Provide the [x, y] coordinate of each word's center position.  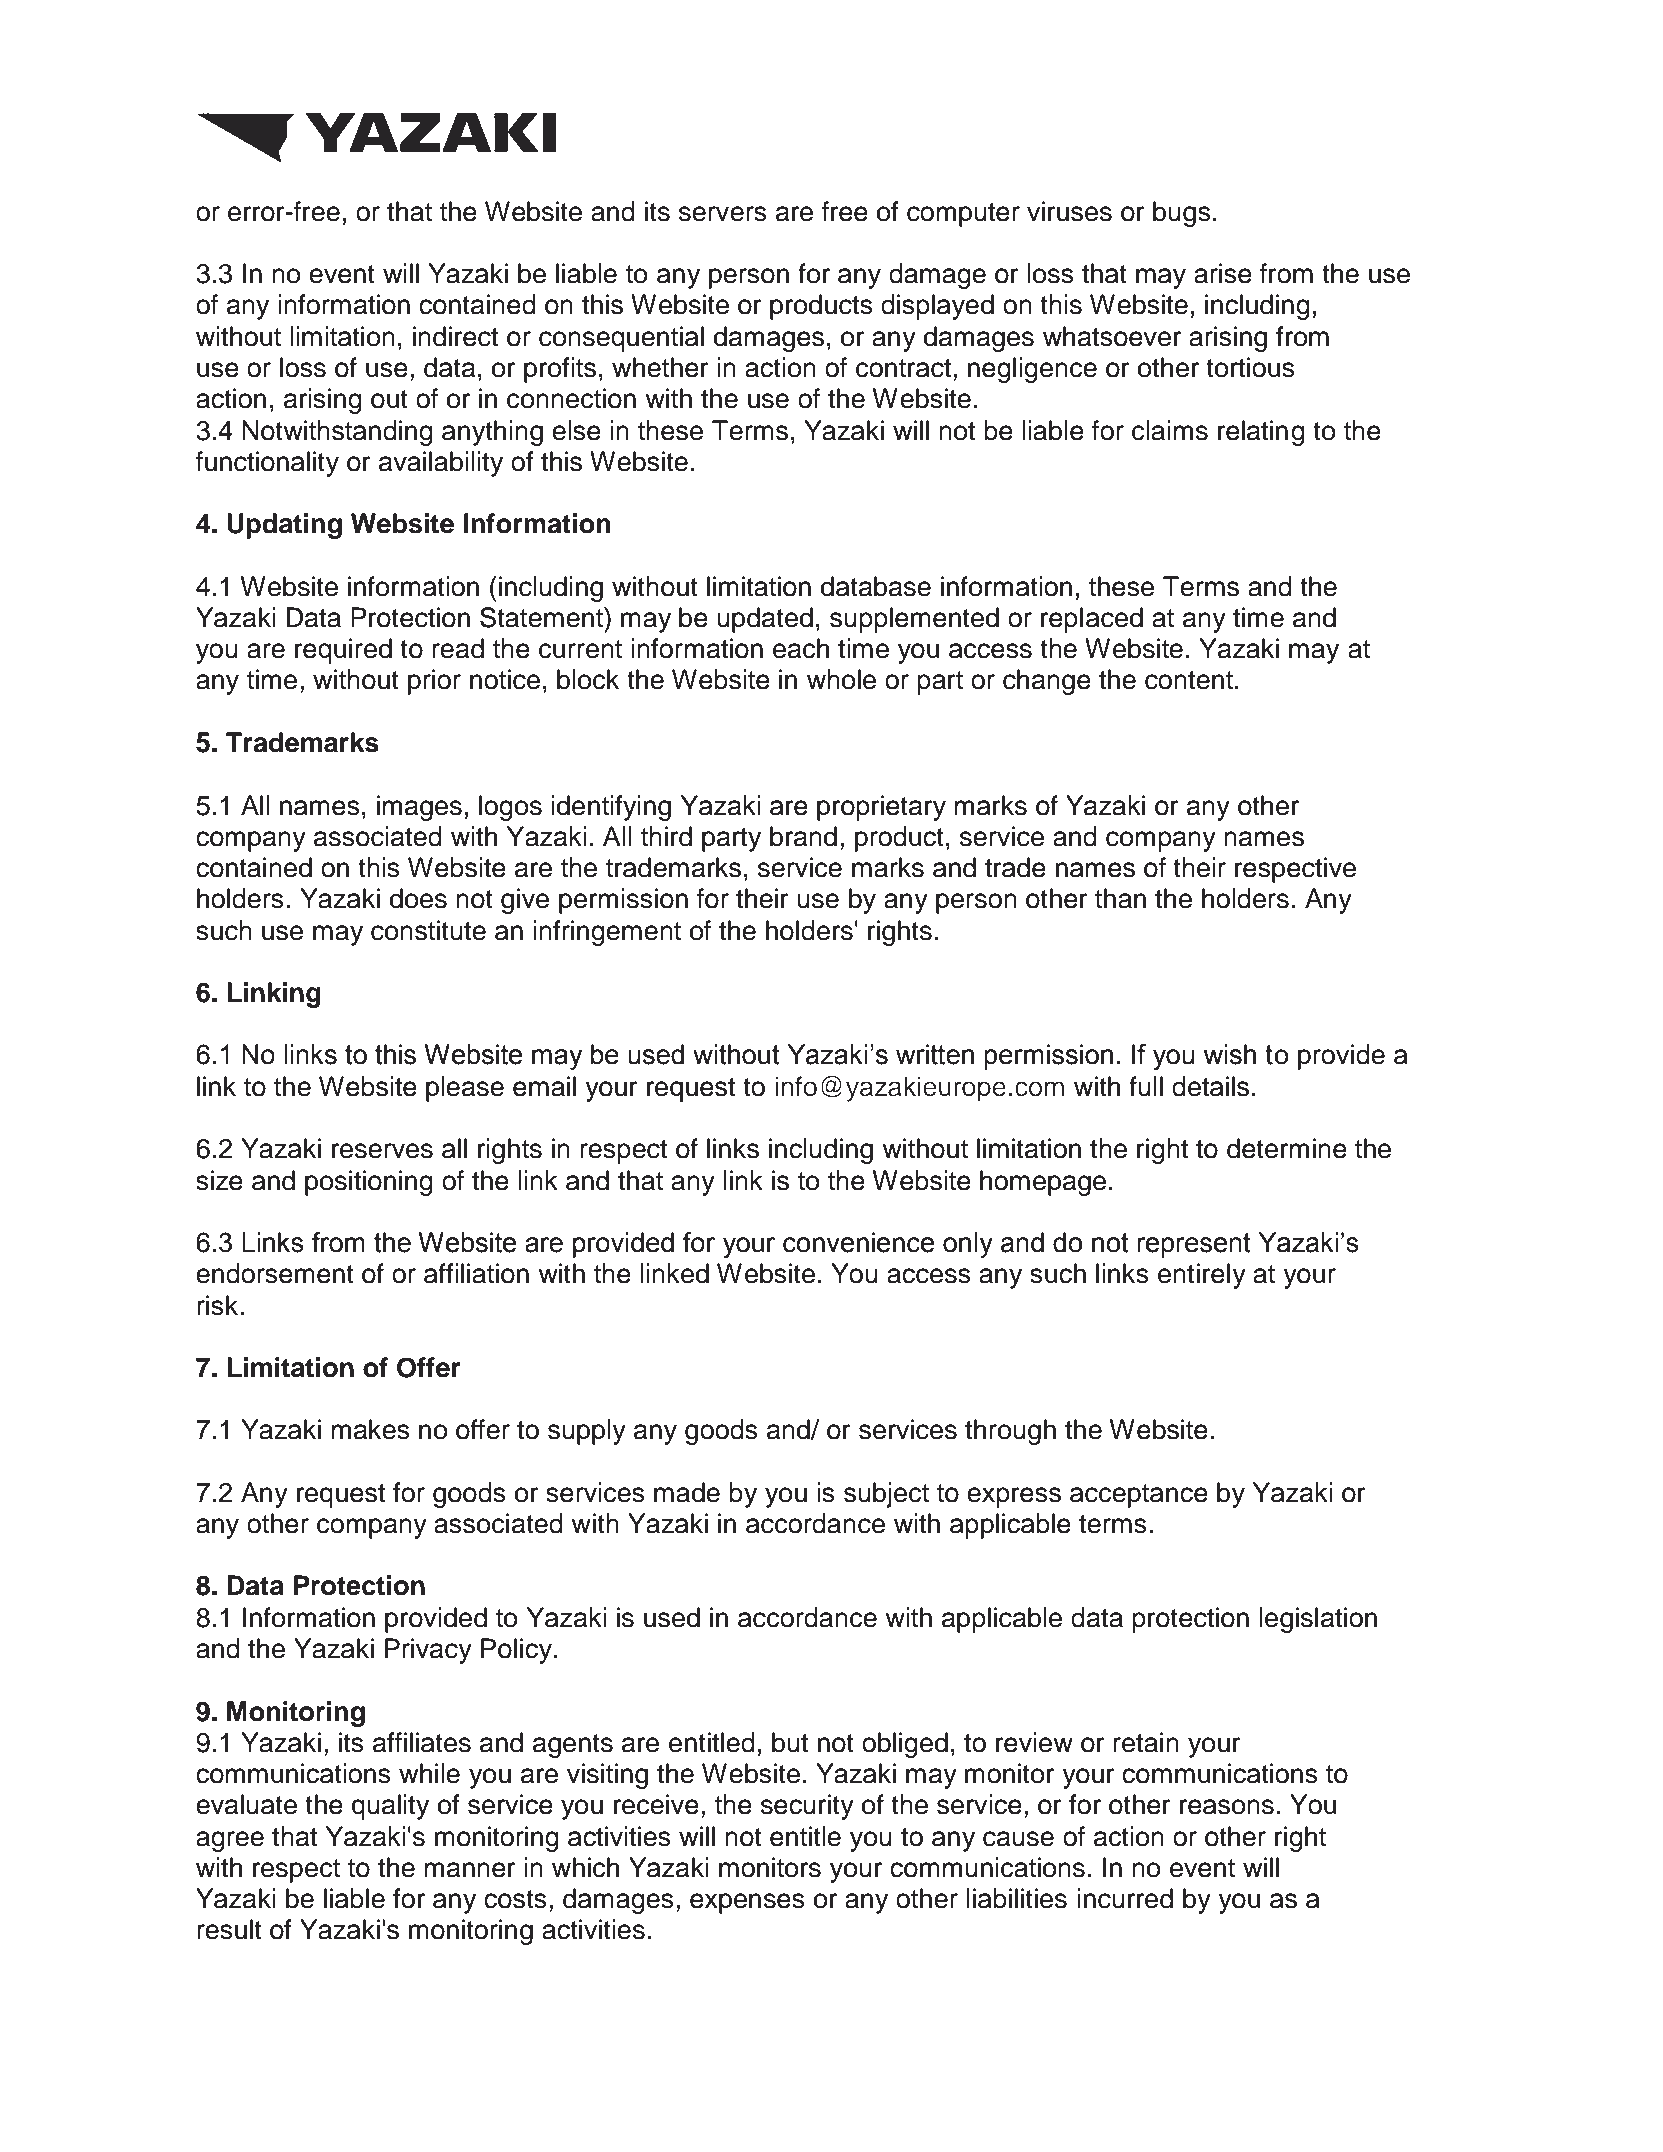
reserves [382, 1151]
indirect [455, 336]
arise [1223, 273]
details [1210, 1086]
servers [723, 214]
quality [390, 1807]
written [935, 1054]
